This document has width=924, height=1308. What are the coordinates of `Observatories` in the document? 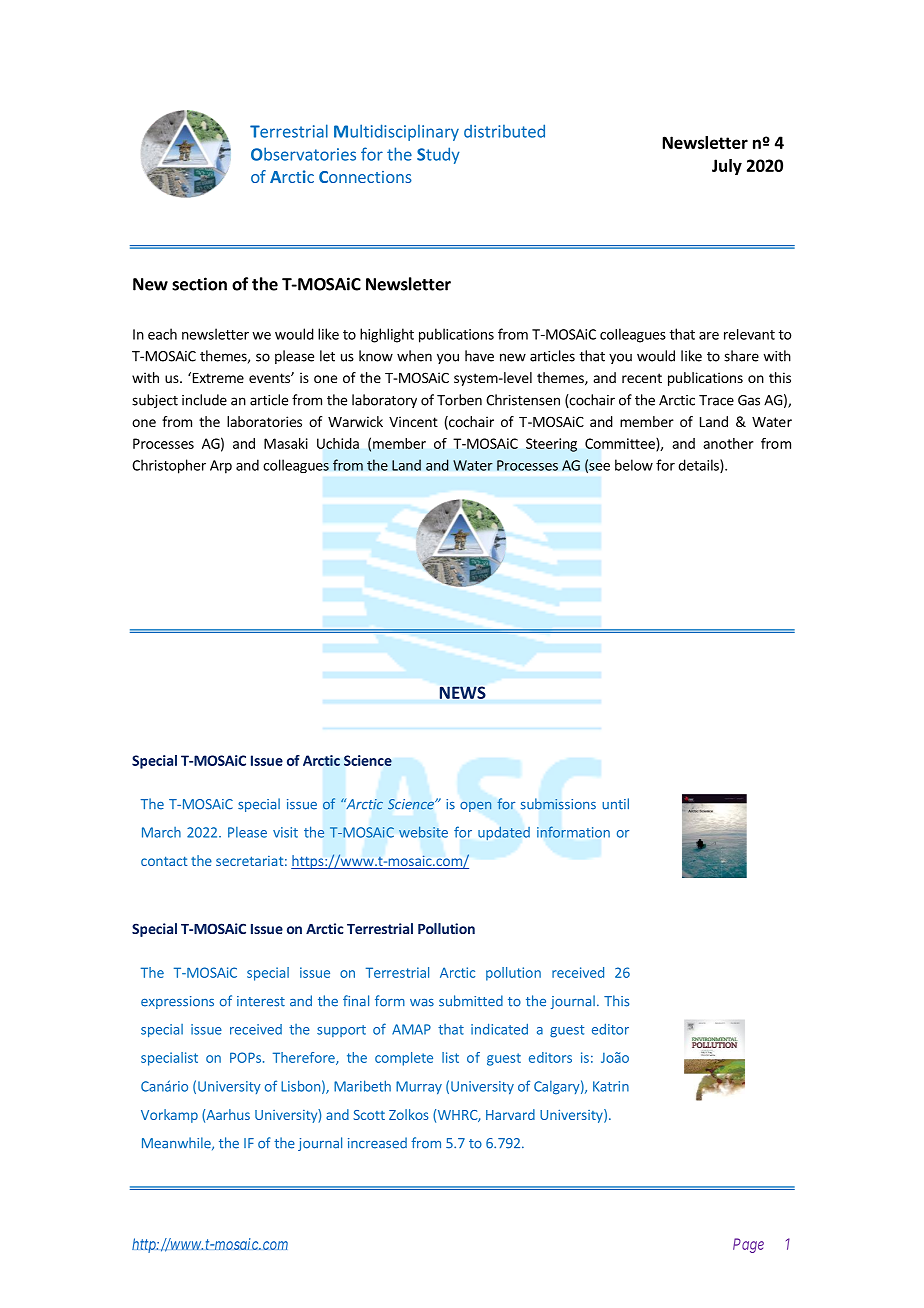 It's located at (303, 154).
